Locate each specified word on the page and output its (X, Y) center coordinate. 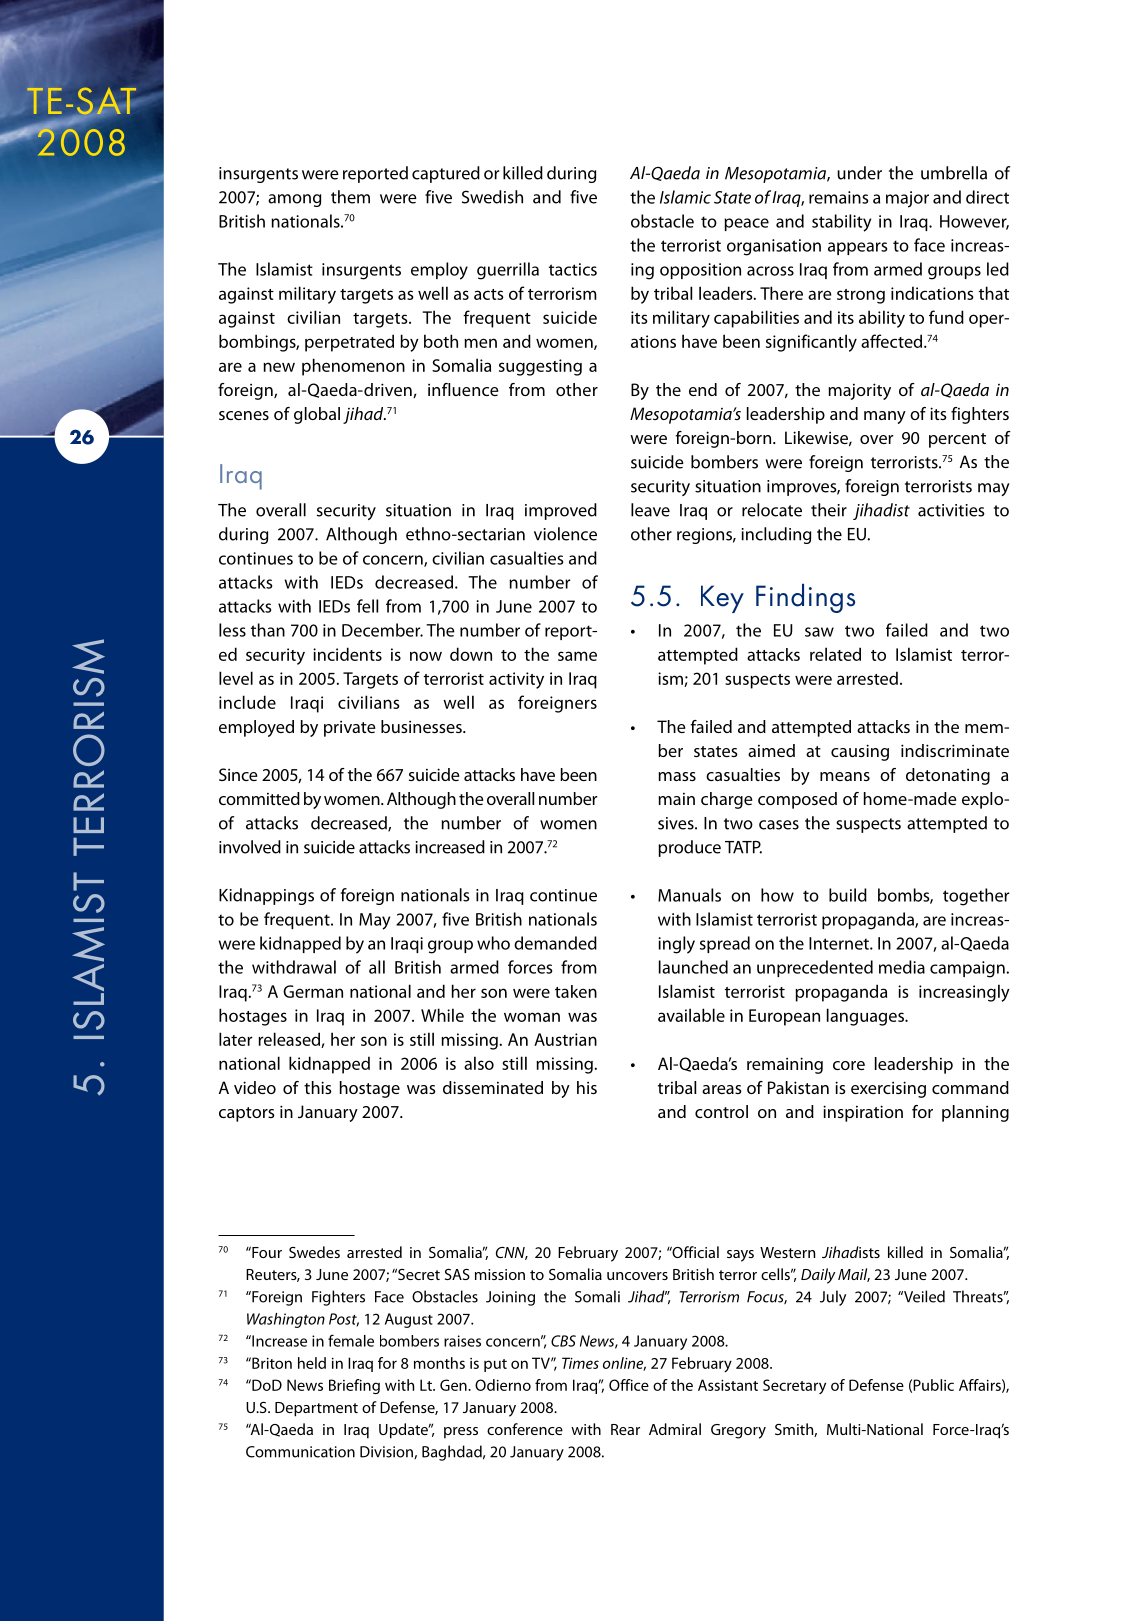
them (350, 197)
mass (677, 776)
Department (316, 1409)
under (859, 173)
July (833, 1298)
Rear (625, 1429)
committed (259, 798)
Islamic (685, 197)
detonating (948, 776)
